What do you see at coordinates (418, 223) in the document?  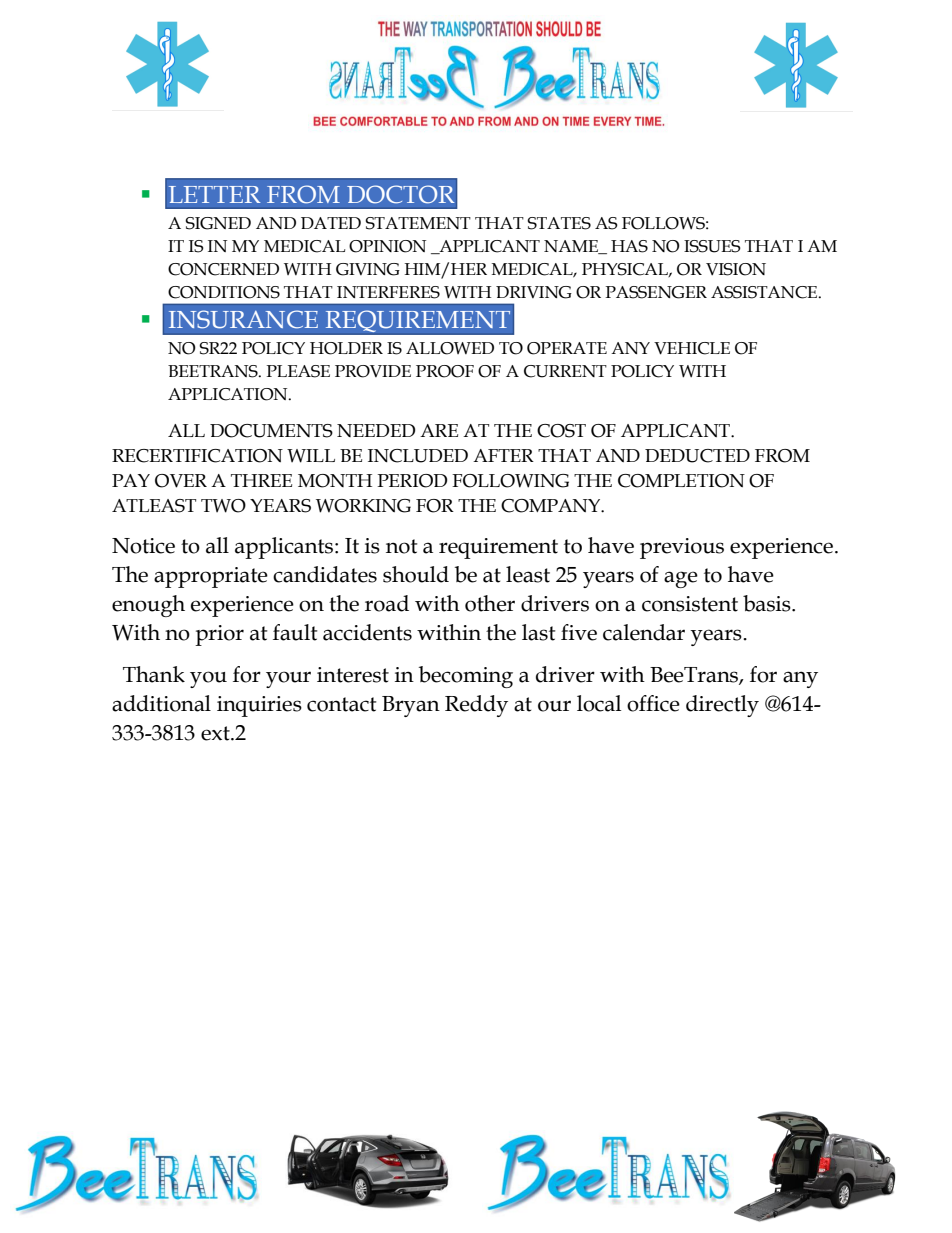 I see `STATEMENT` at bounding box center [418, 223].
